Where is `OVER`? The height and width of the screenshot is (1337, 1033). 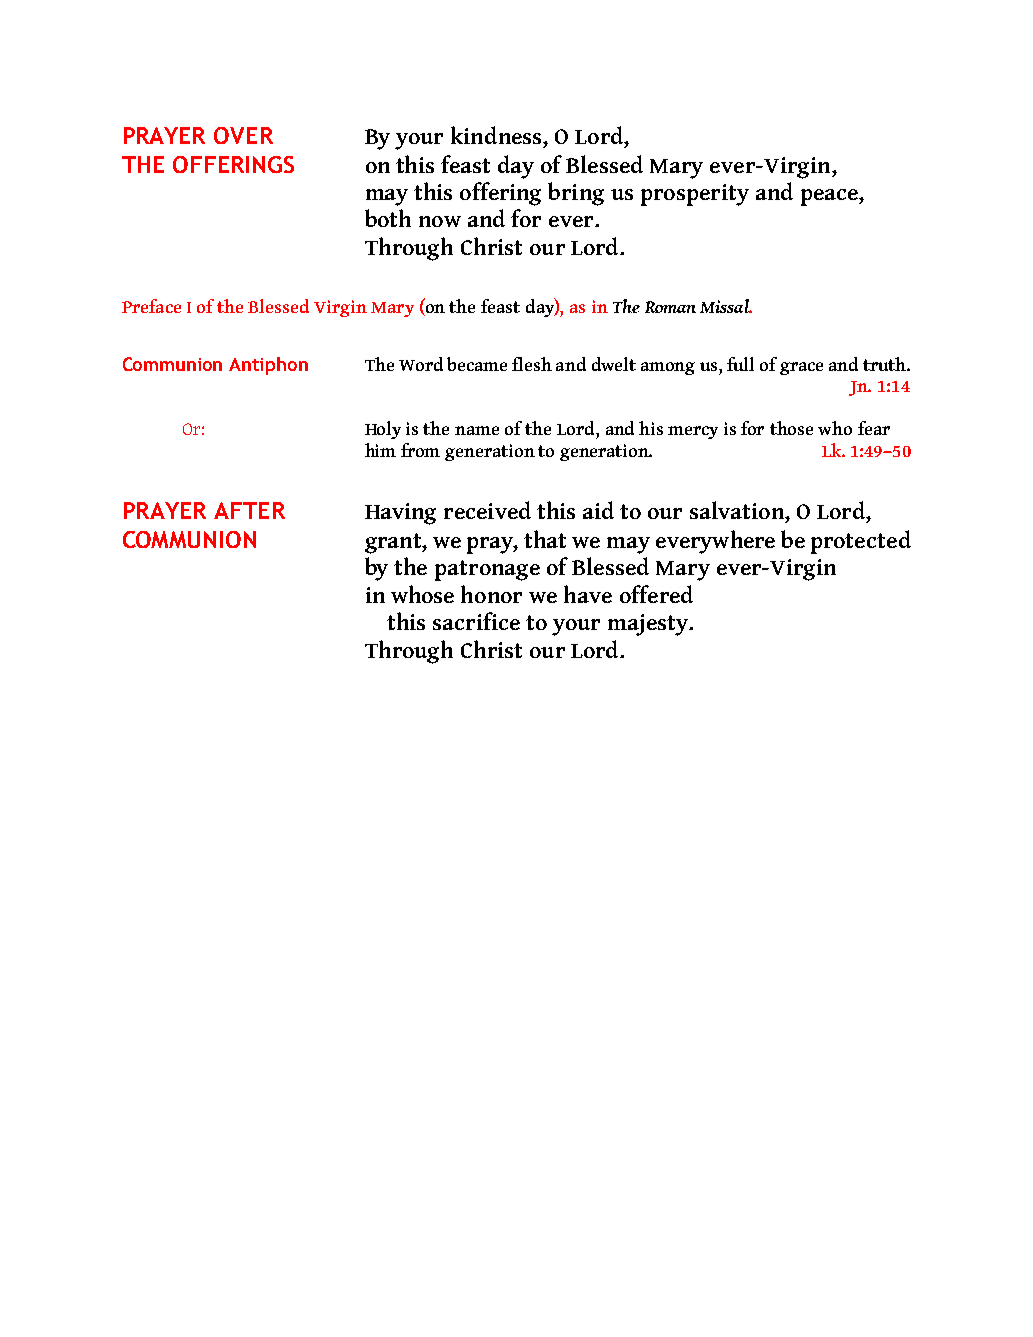 OVER is located at coordinates (243, 135).
